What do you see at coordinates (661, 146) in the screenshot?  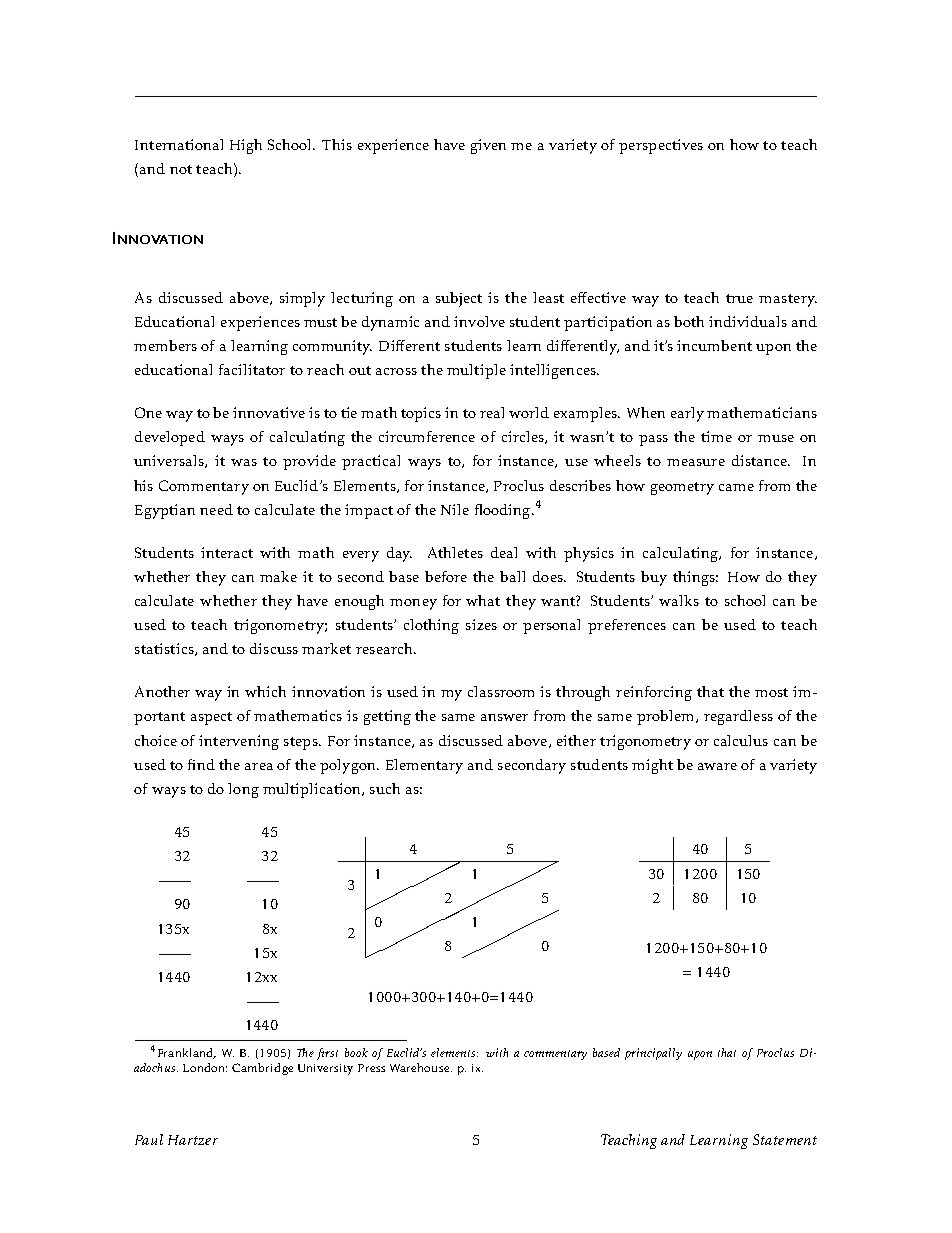 I see `perspectives` at bounding box center [661, 146].
